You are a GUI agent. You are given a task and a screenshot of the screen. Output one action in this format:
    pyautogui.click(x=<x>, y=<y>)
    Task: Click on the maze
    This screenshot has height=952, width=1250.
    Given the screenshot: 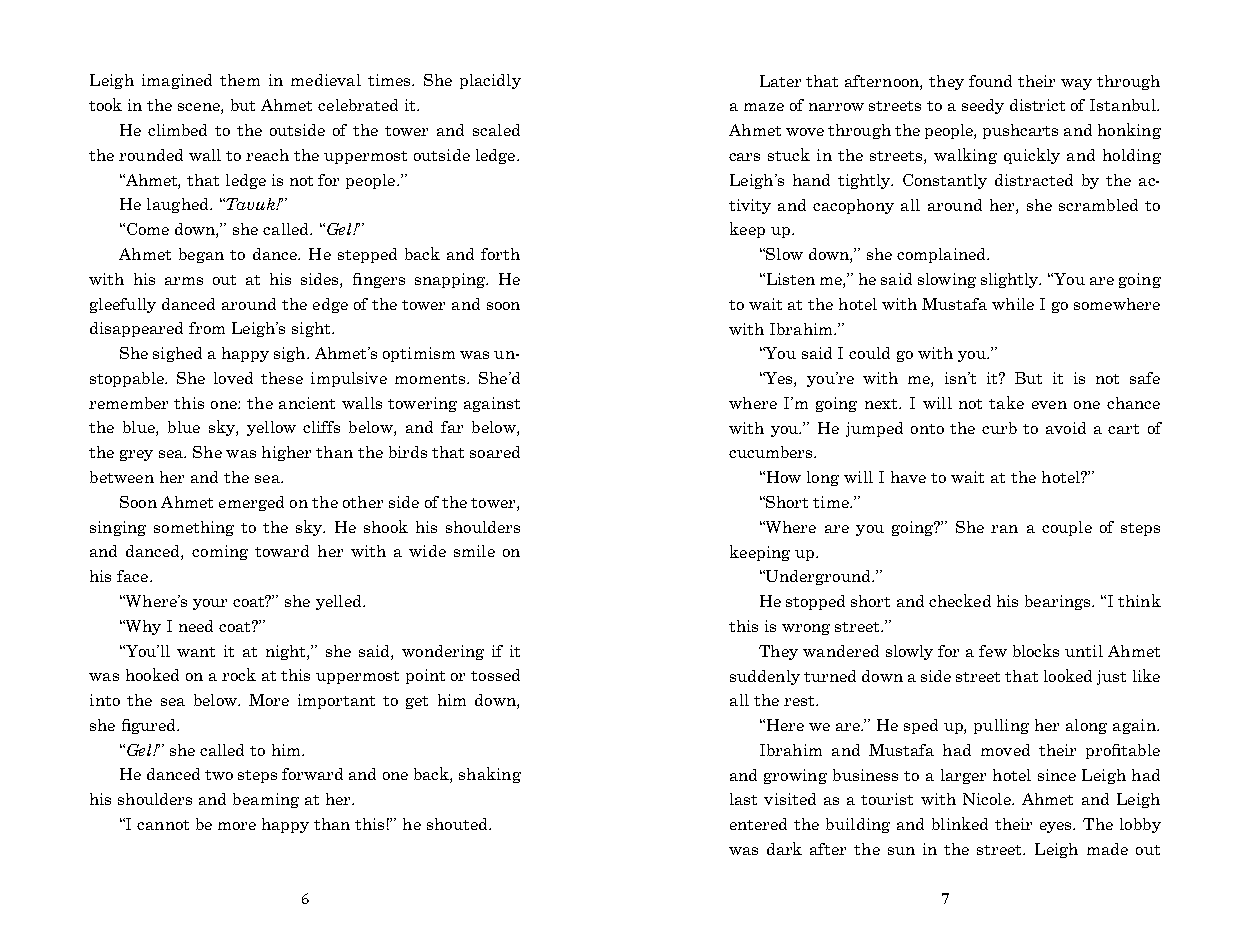 What is the action you would take?
    pyautogui.click(x=764, y=107)
